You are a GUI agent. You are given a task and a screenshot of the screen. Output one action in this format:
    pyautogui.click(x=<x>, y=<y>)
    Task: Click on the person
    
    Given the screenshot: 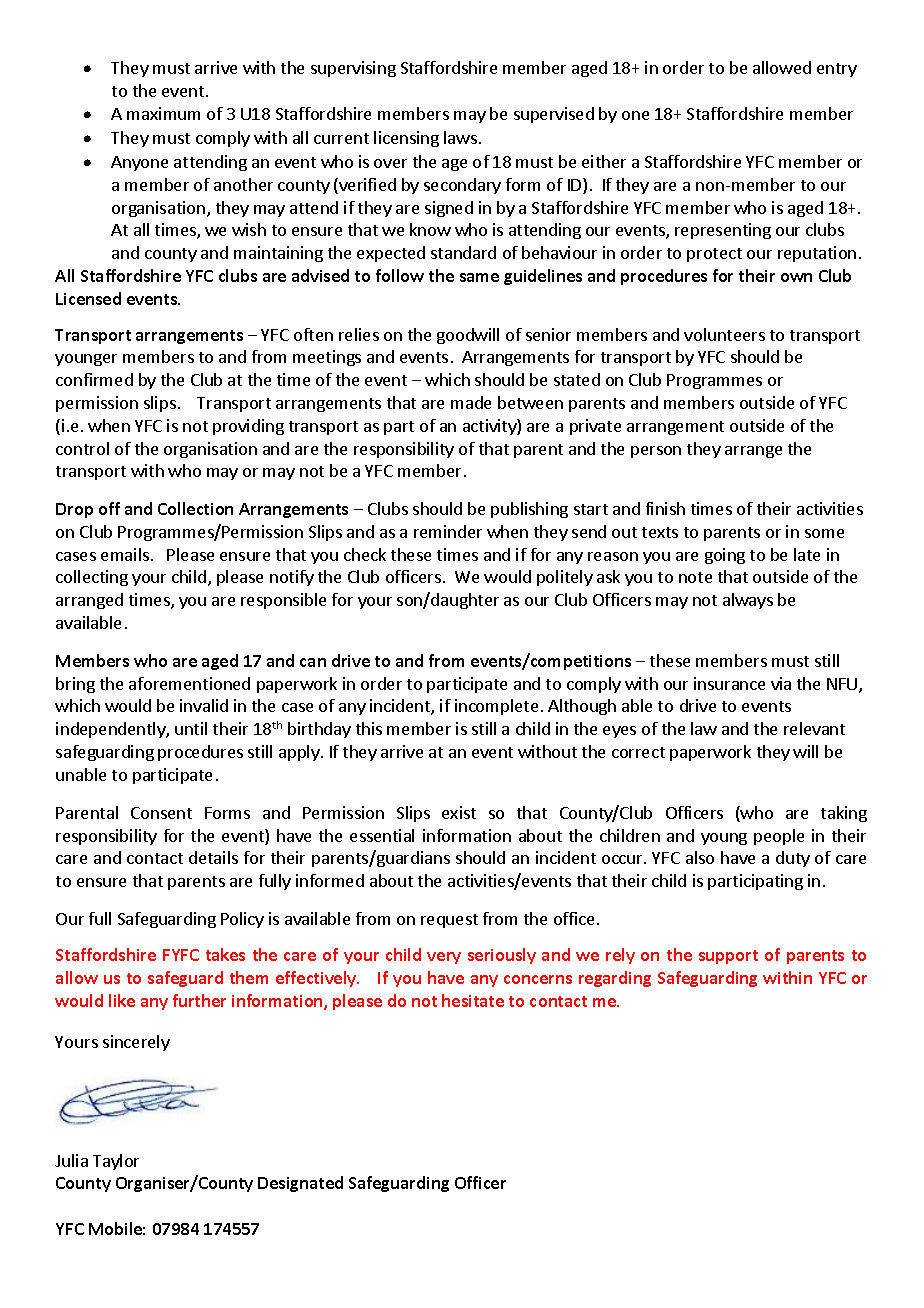 What is the action you would take?
    pyautogui.click(x=656, y=452)
